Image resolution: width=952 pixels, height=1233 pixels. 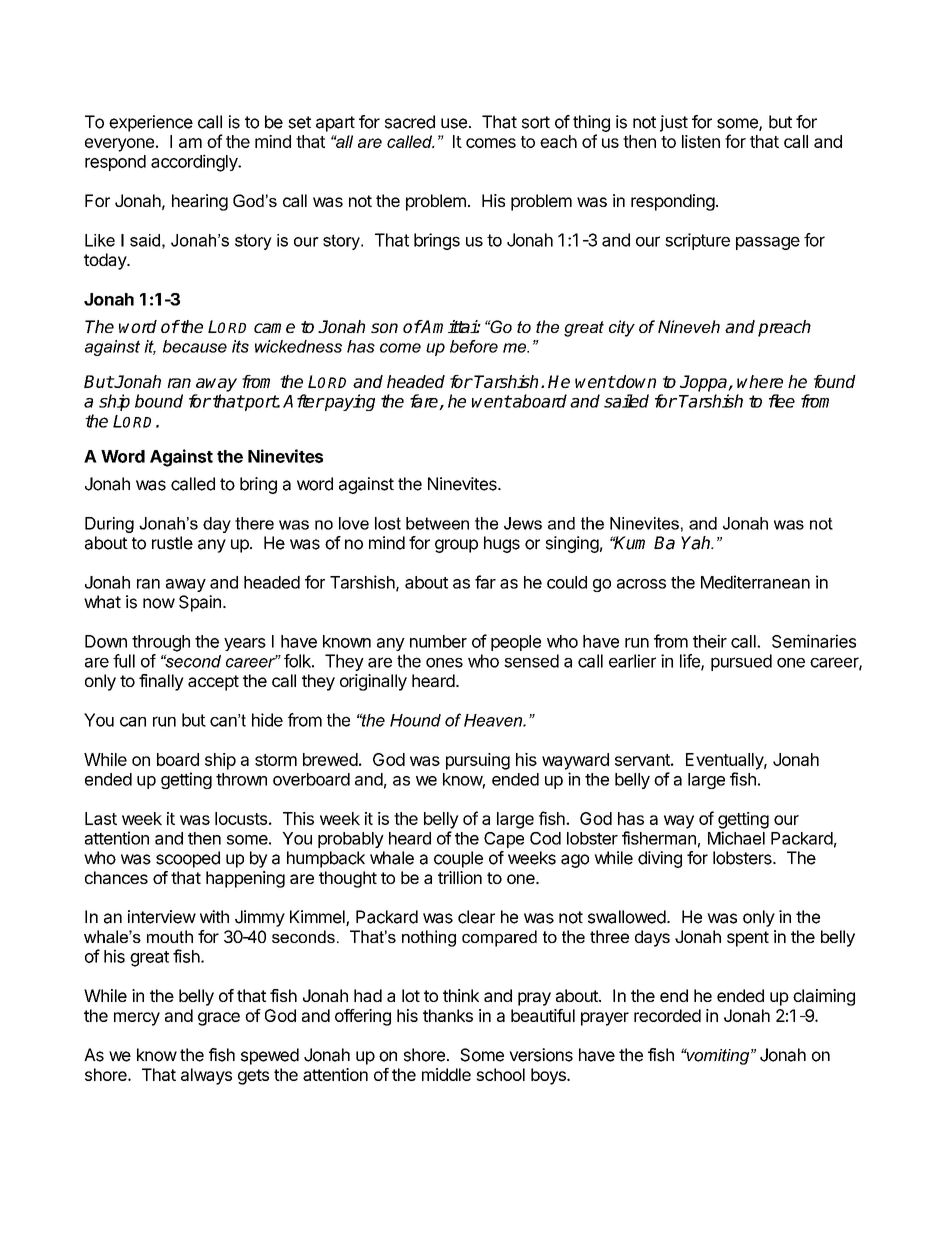 What do you see at coordinates (741, 662) in the page?
I see `pursued` at bounding box center [741, 662].
